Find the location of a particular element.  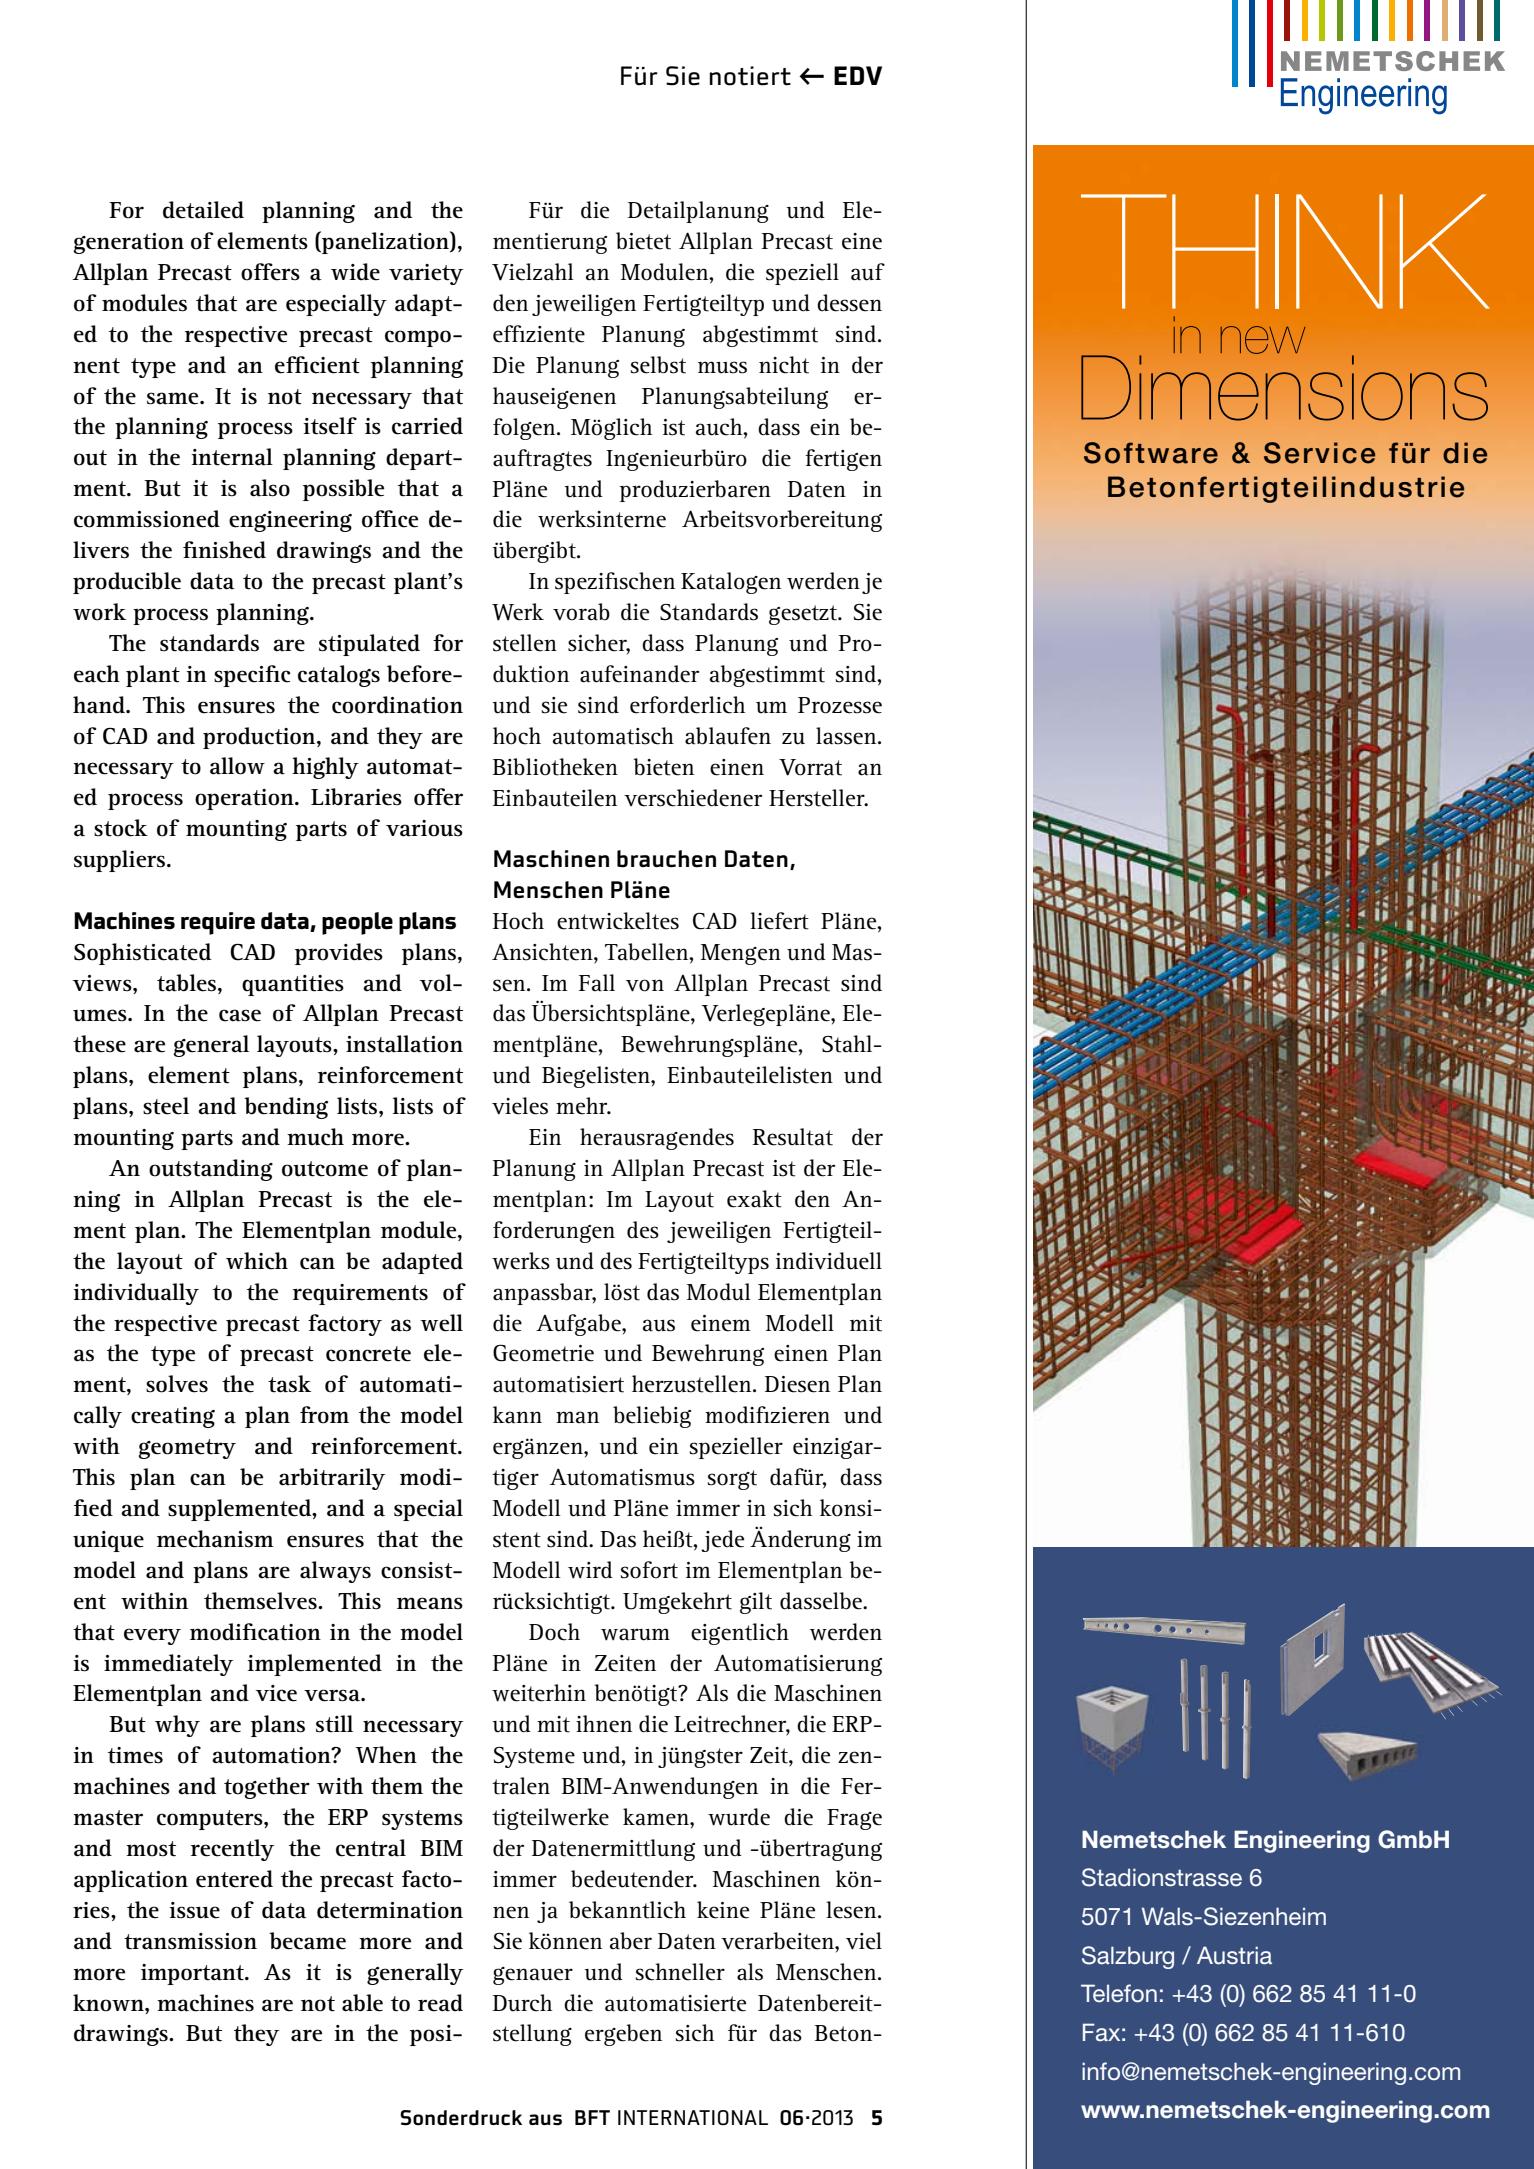

every is located at coordinates (152, 1636).
